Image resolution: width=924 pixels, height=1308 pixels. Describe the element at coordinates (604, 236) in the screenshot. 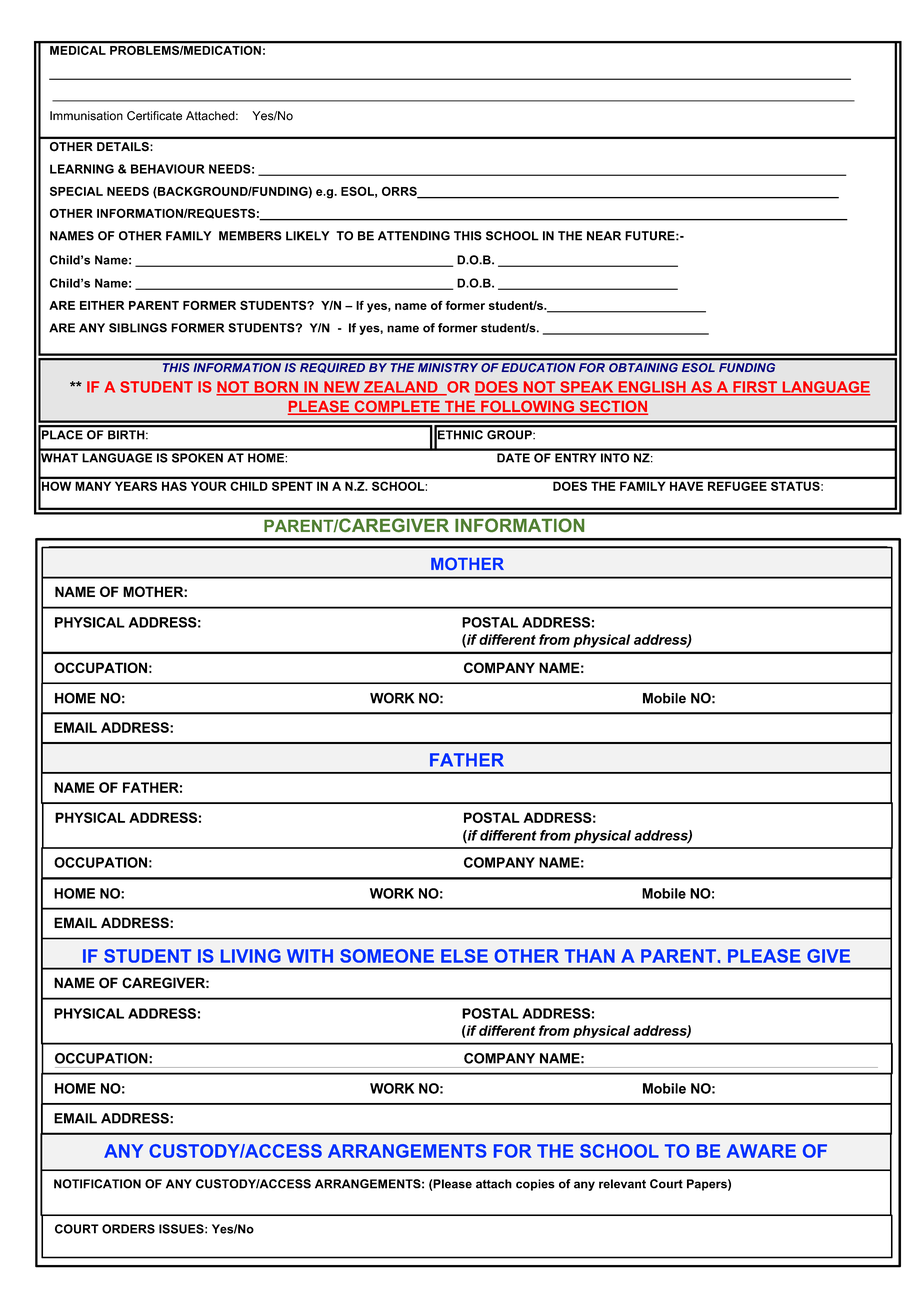

I see `NEAR` at that location.
